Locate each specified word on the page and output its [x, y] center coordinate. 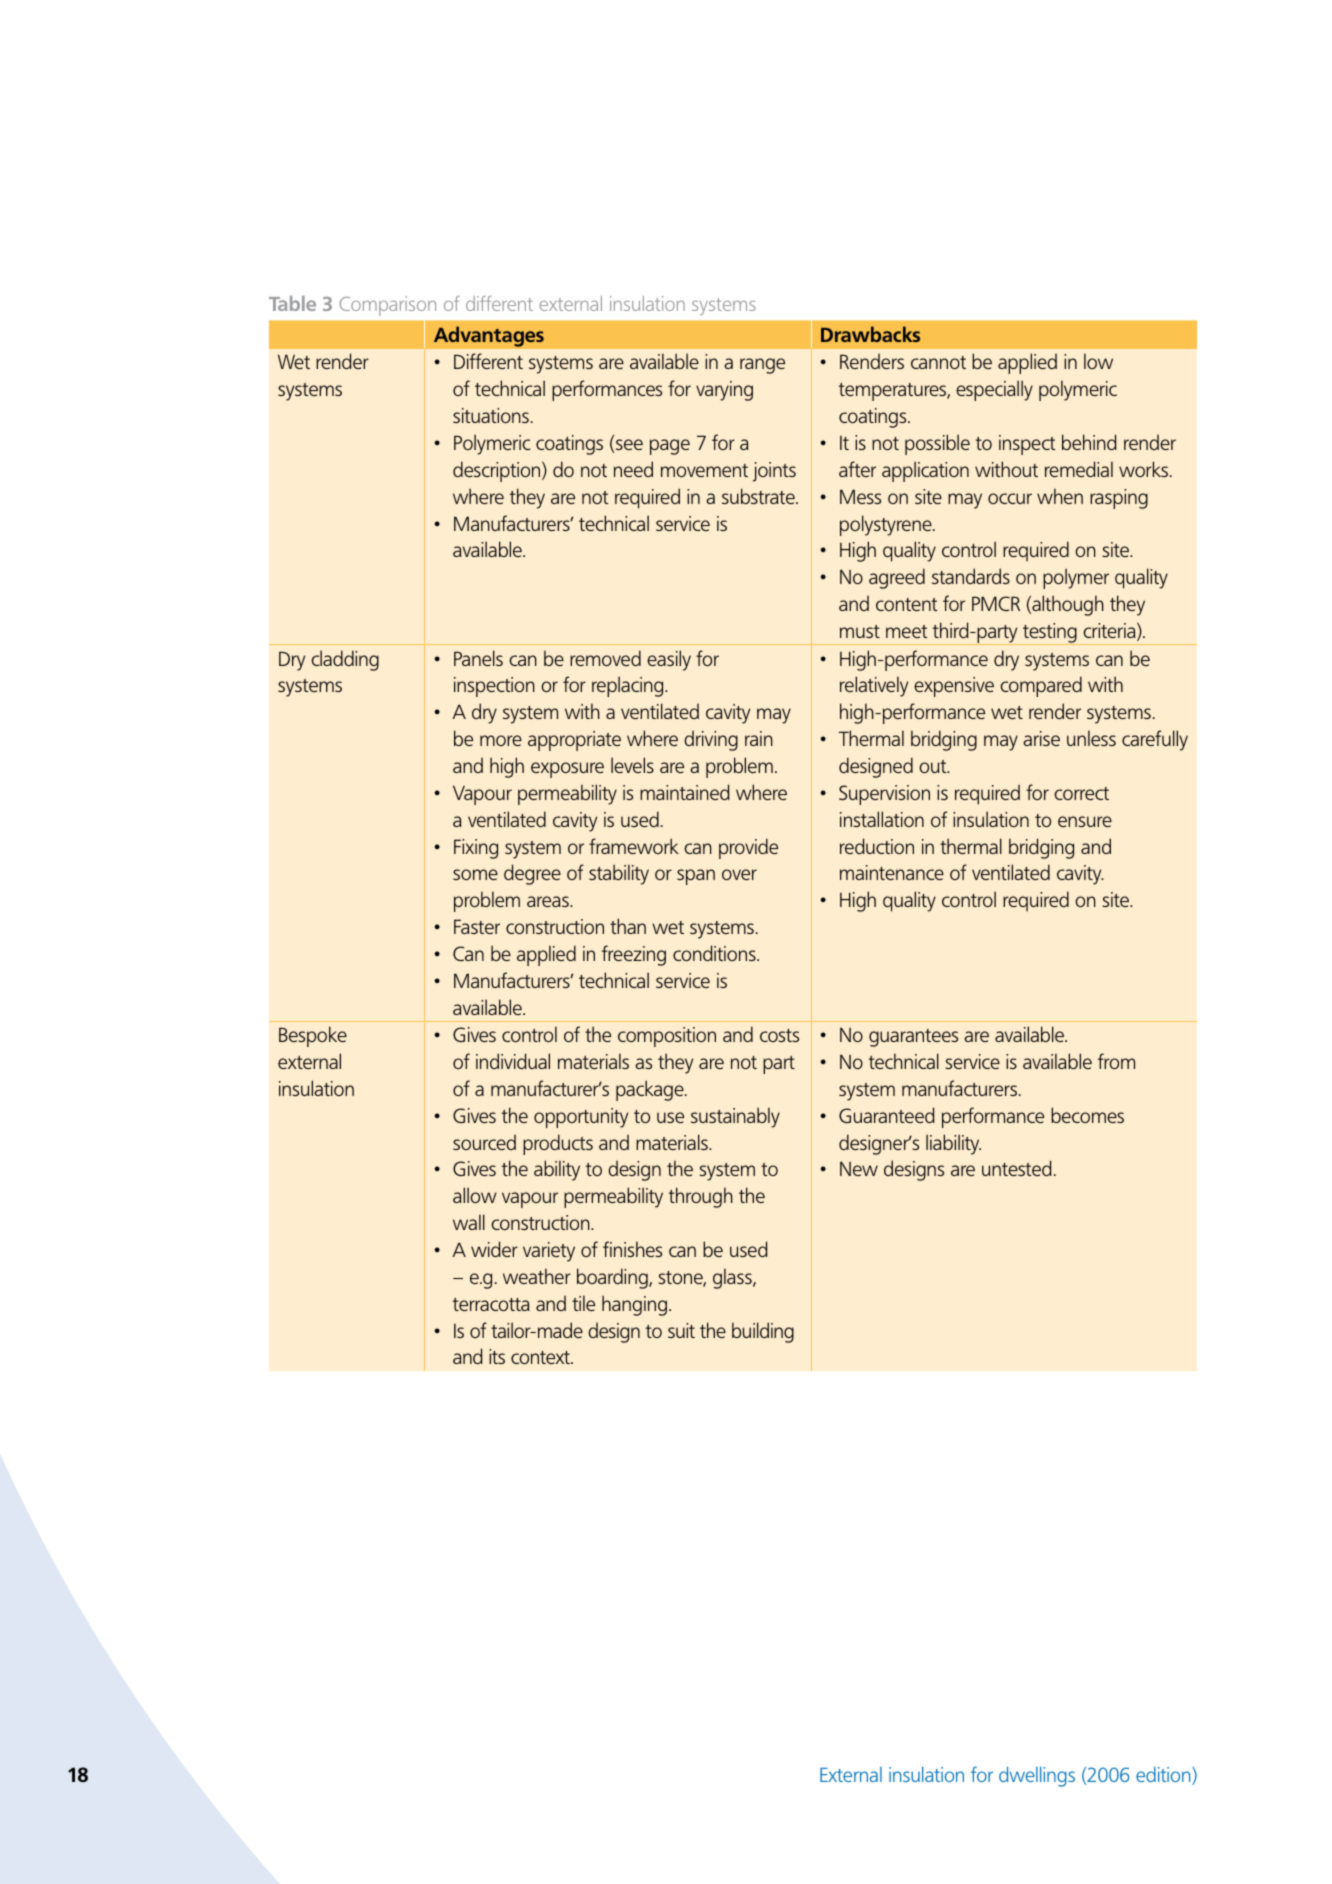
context [541, 1357]
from [1116, 1061]
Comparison [388, 306]
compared [1041, 686]
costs [779, 1035]
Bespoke [313, 1036]
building [763, 1332]
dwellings [1037, 1776]
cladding [345, 660]
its [497, 1356]
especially [994, 390]
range [762, 366]
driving [711, 741]
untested [1017, 1168]
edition [1164, 1776]
